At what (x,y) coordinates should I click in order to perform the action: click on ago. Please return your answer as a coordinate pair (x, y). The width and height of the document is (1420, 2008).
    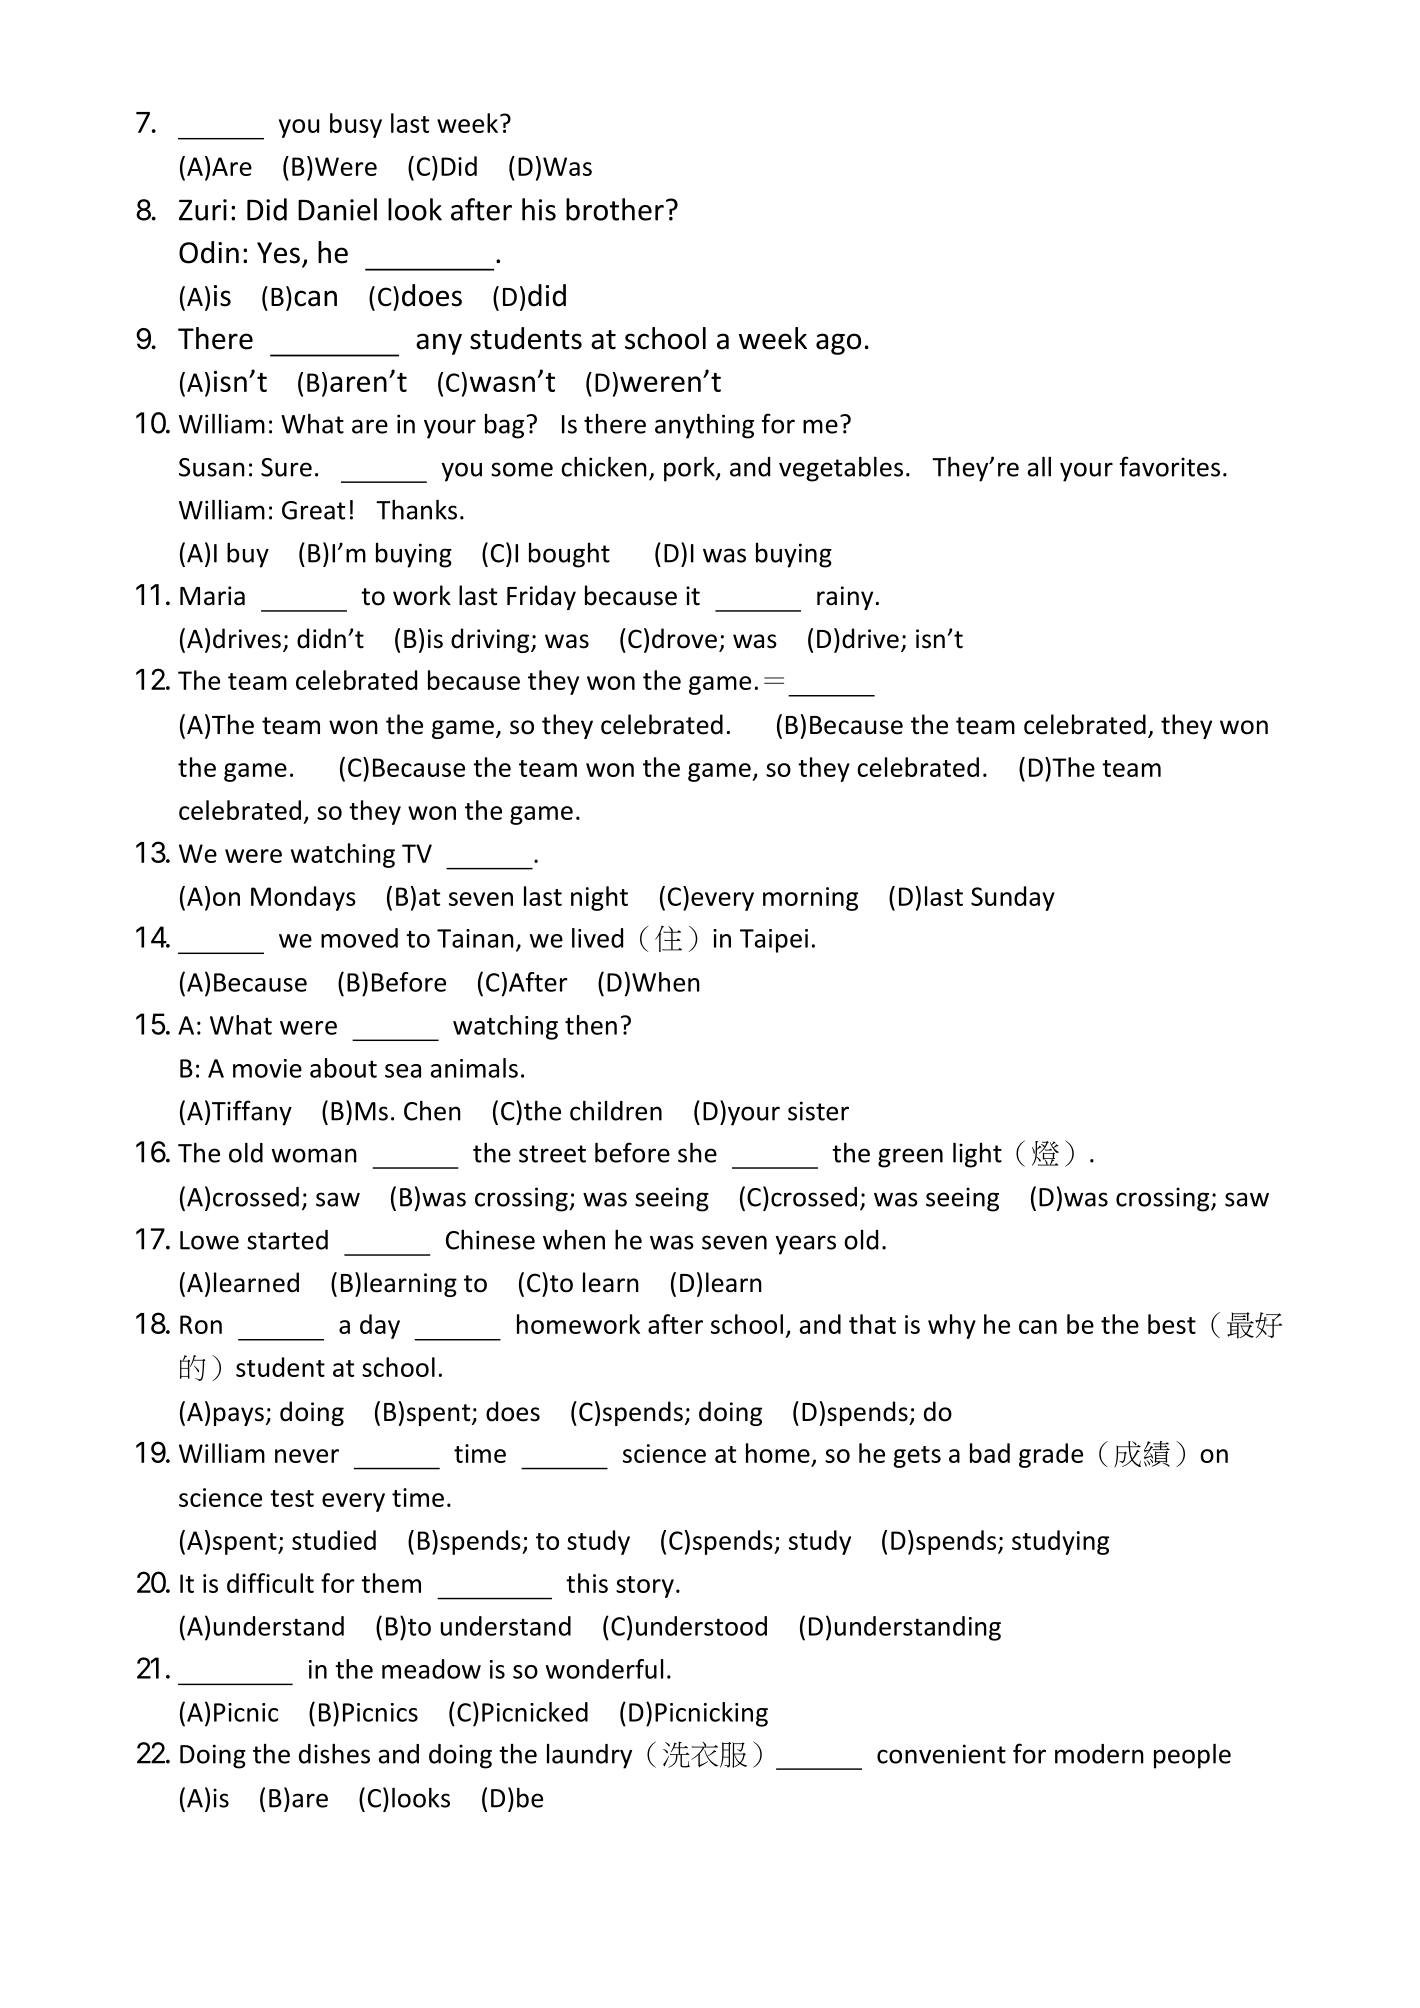
    Looking at the image, I should click on (838, 344).
